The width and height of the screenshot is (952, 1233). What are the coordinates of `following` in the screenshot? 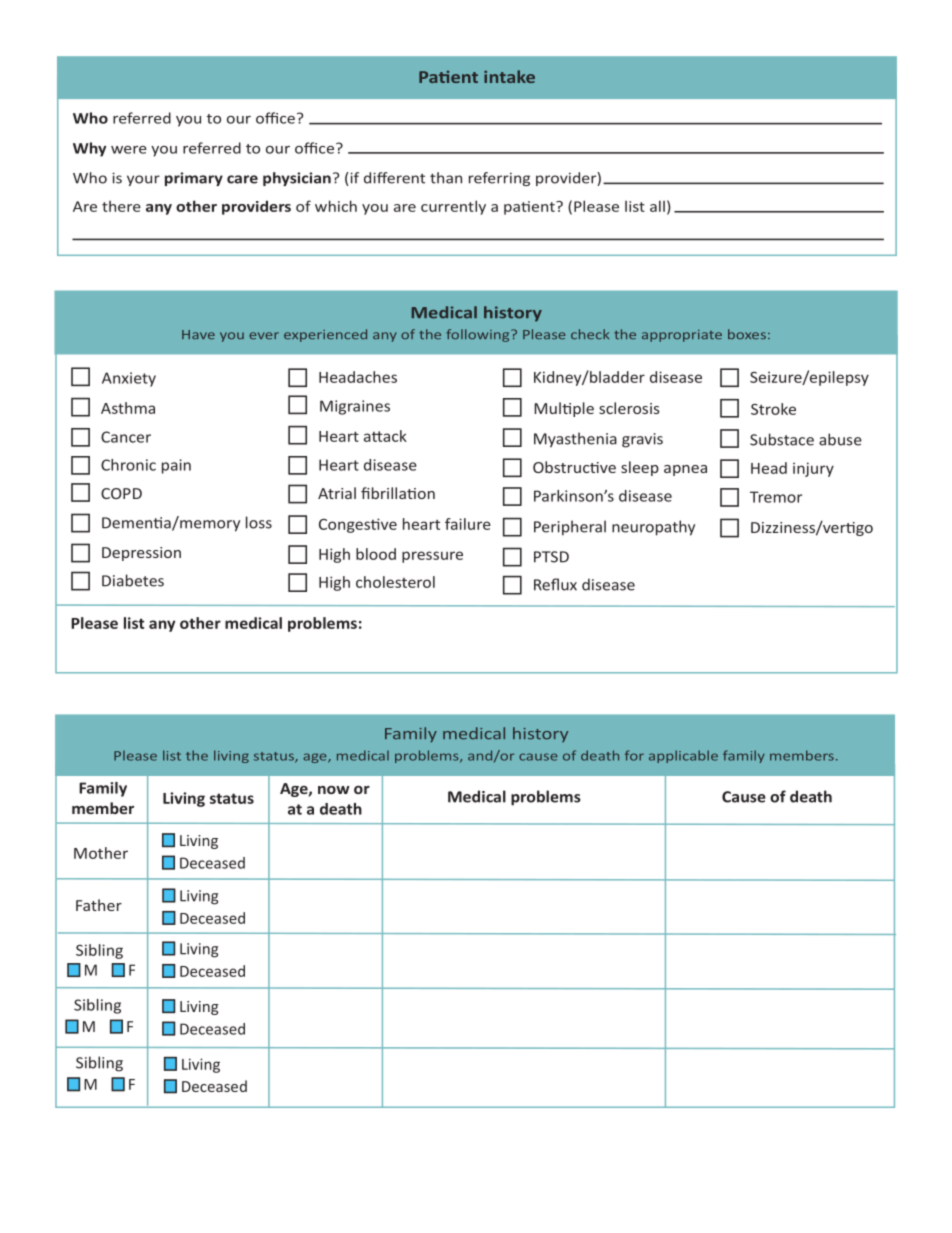 It's located at (479, 335).
